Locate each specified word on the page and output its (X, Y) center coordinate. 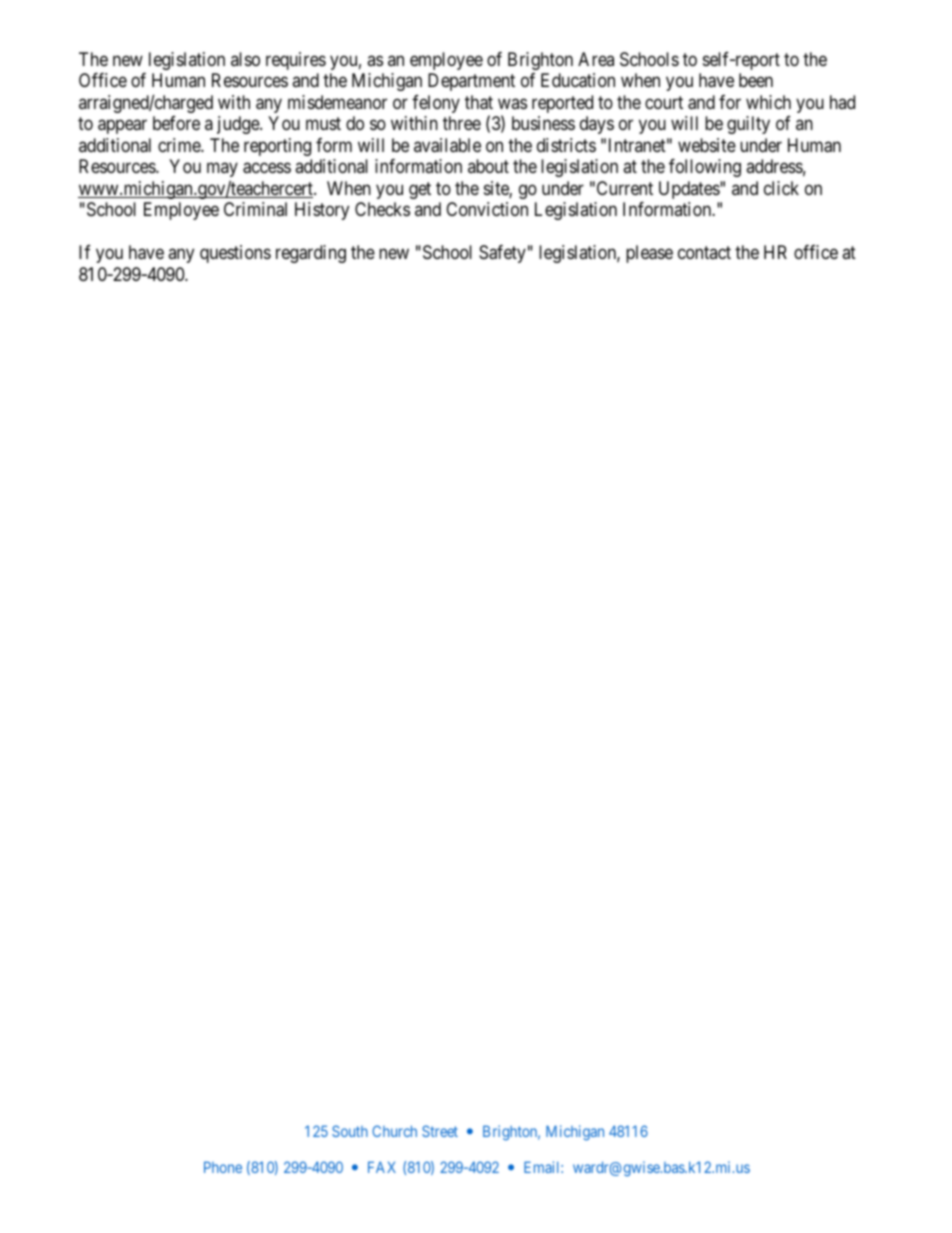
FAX (382, 1167)
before (176, 123)
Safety (502, 254)
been (756, 80)
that (479, 102)
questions (235, 254)
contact (704, 253)
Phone (223, 1167)
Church (394, 1131)
